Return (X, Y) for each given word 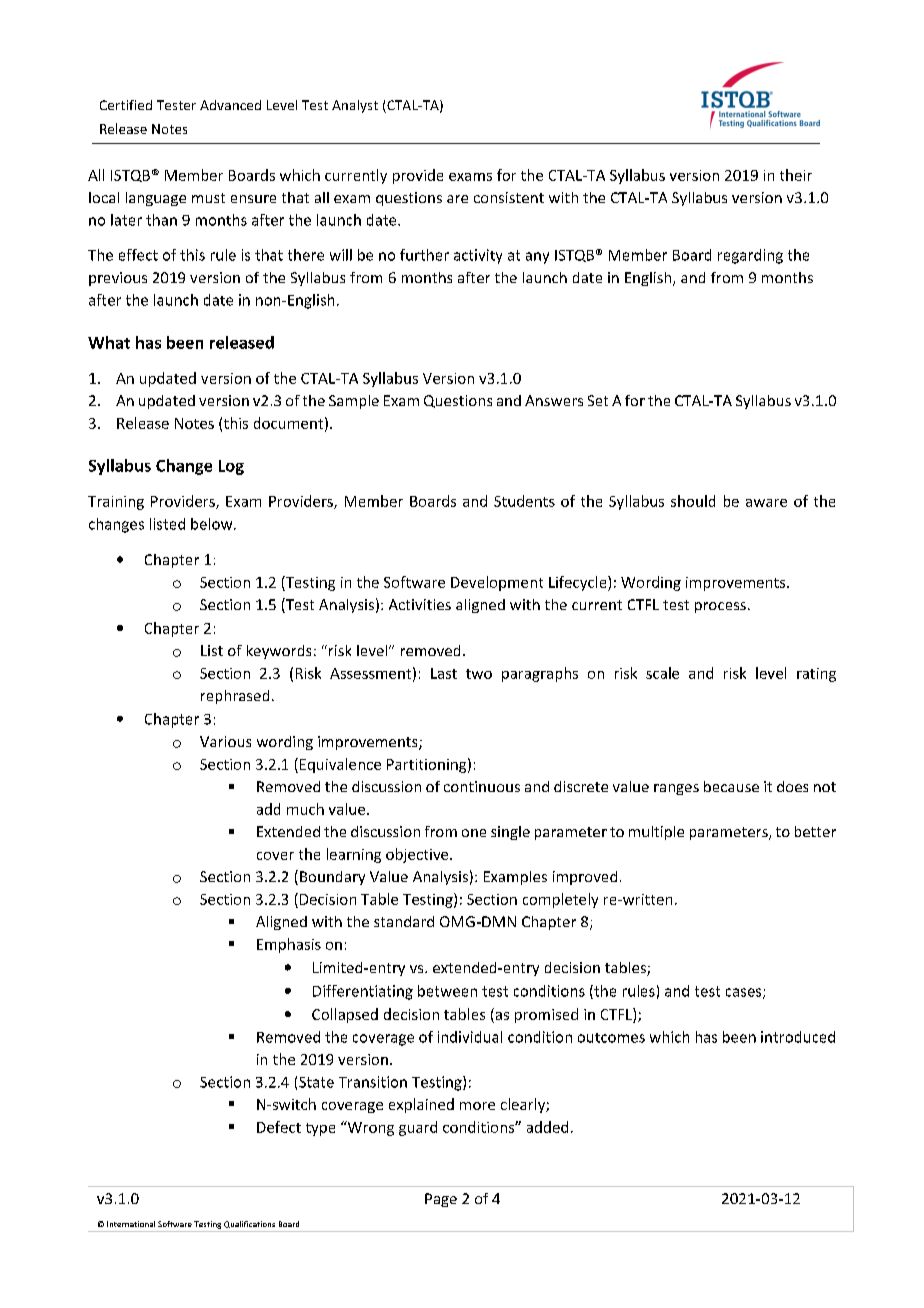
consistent (509, 197)
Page (441, 1200)
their (796, 175)
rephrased (235, 697)
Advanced (230, 105)
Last (444, 673)
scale (662, 673)
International (131, 1224)
